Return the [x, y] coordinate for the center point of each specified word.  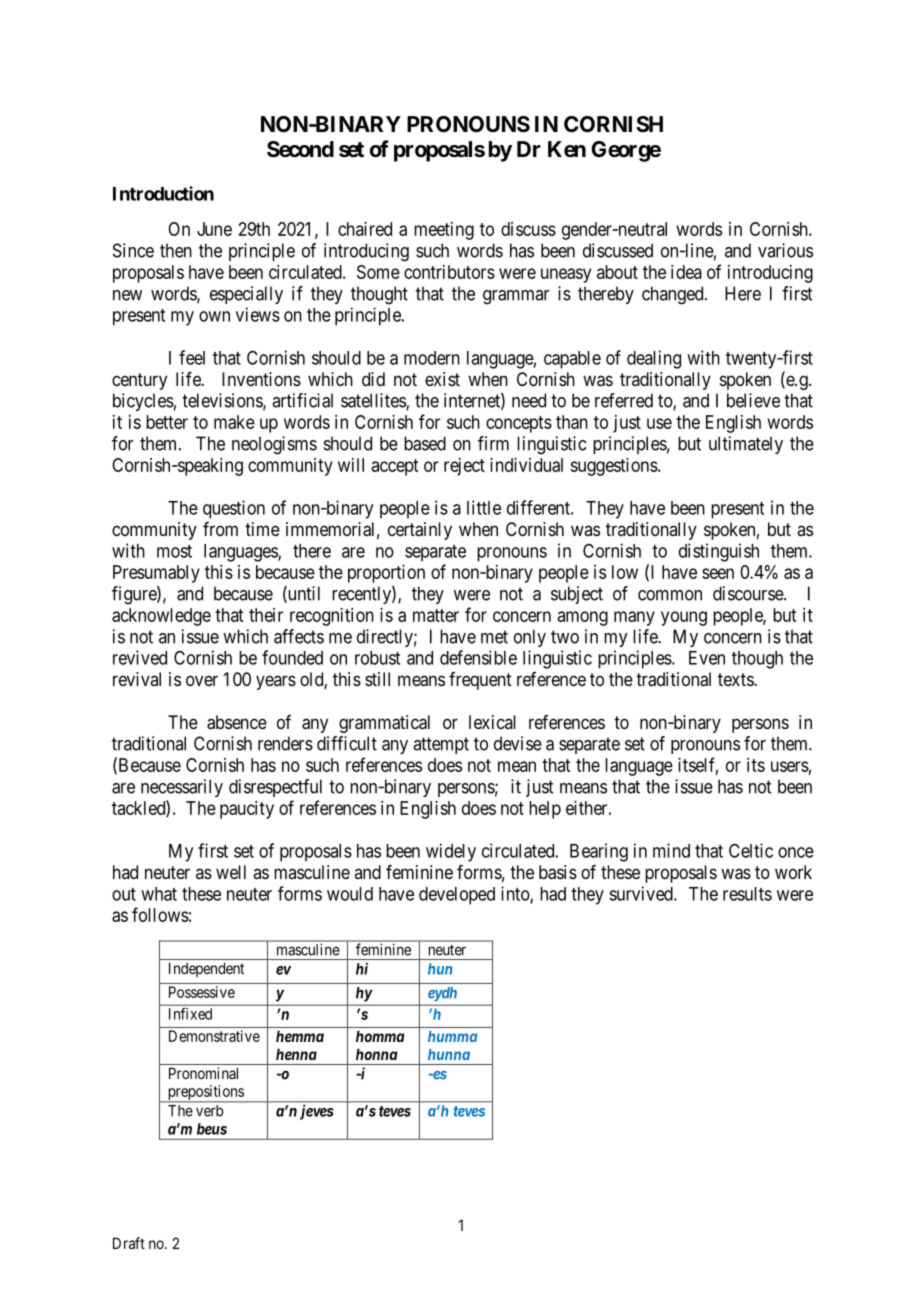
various [785, 250]
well [231, 872]
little [484, 507]
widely [451, 852]
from [220, 529]
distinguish [719, 552]
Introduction [163, 193]
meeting [444, 231]
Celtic [751, 850]
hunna [449, 1054]
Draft [129, 1243]
